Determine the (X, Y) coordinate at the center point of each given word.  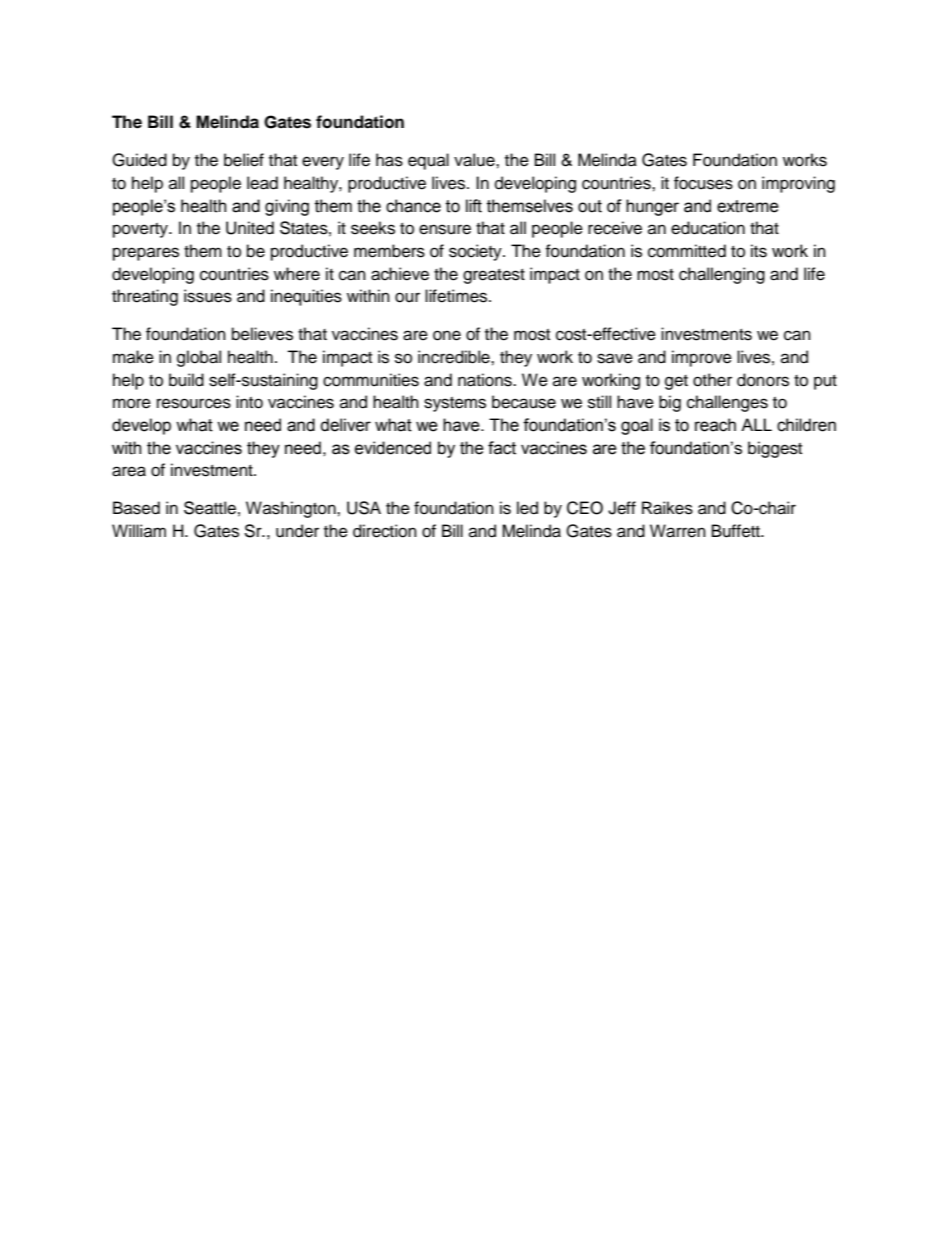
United (250, 228)
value (475, 160)
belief (244, 160)
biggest (775, 449)
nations (486, 380)
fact (502, 448)
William (139, 530)
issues (208, 296)
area (129, 471)
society (476, 252)
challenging (722, 275)
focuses (703, 183)
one (447, 335)
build (186, 380)
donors (763, 380)
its (759, 251)
